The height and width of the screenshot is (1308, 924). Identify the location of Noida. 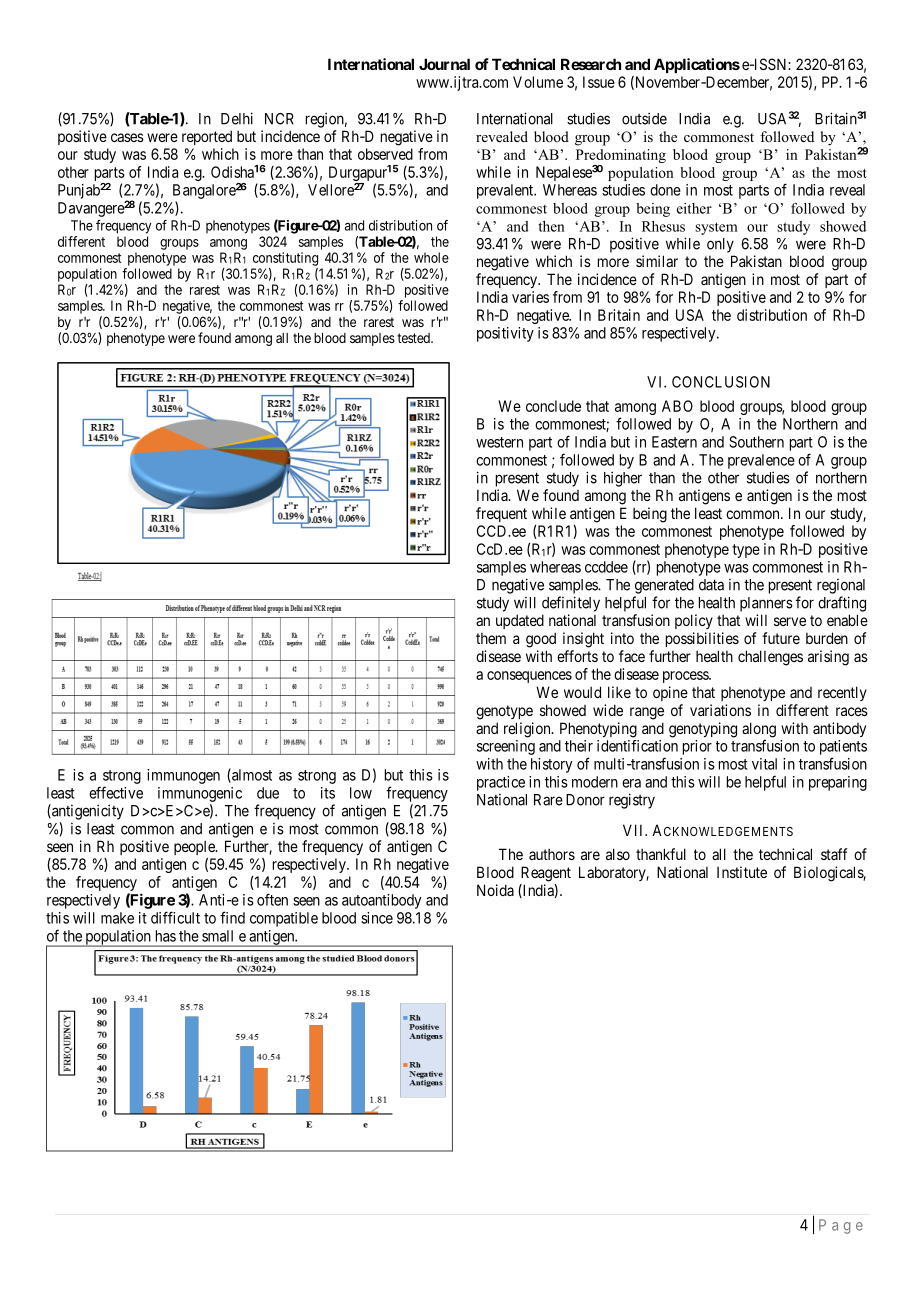
(495, 890).
